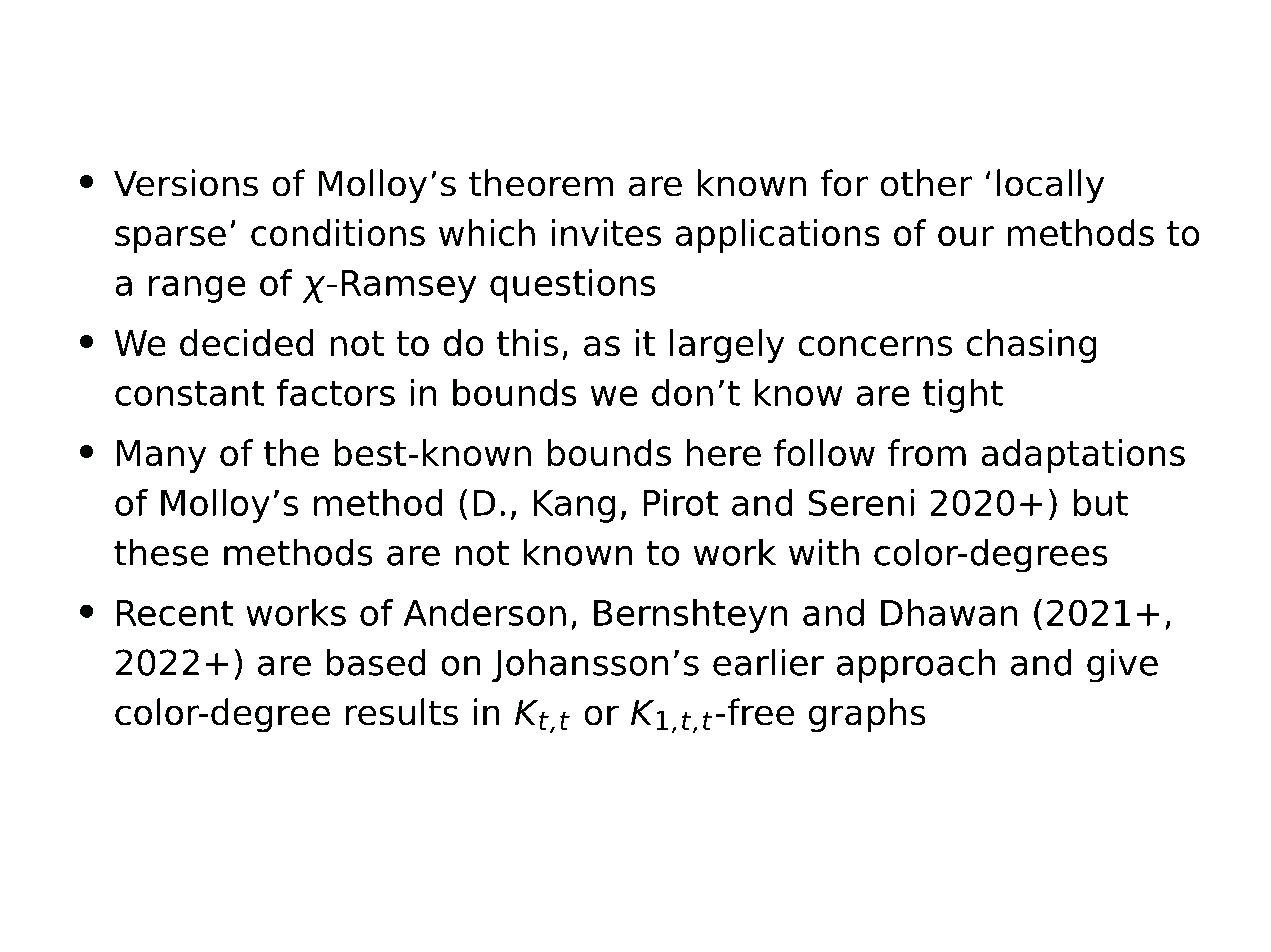 The image size is (1271, 952). Describe the element at coordinates (963, 396) in the page. I see `tight` at that location.
